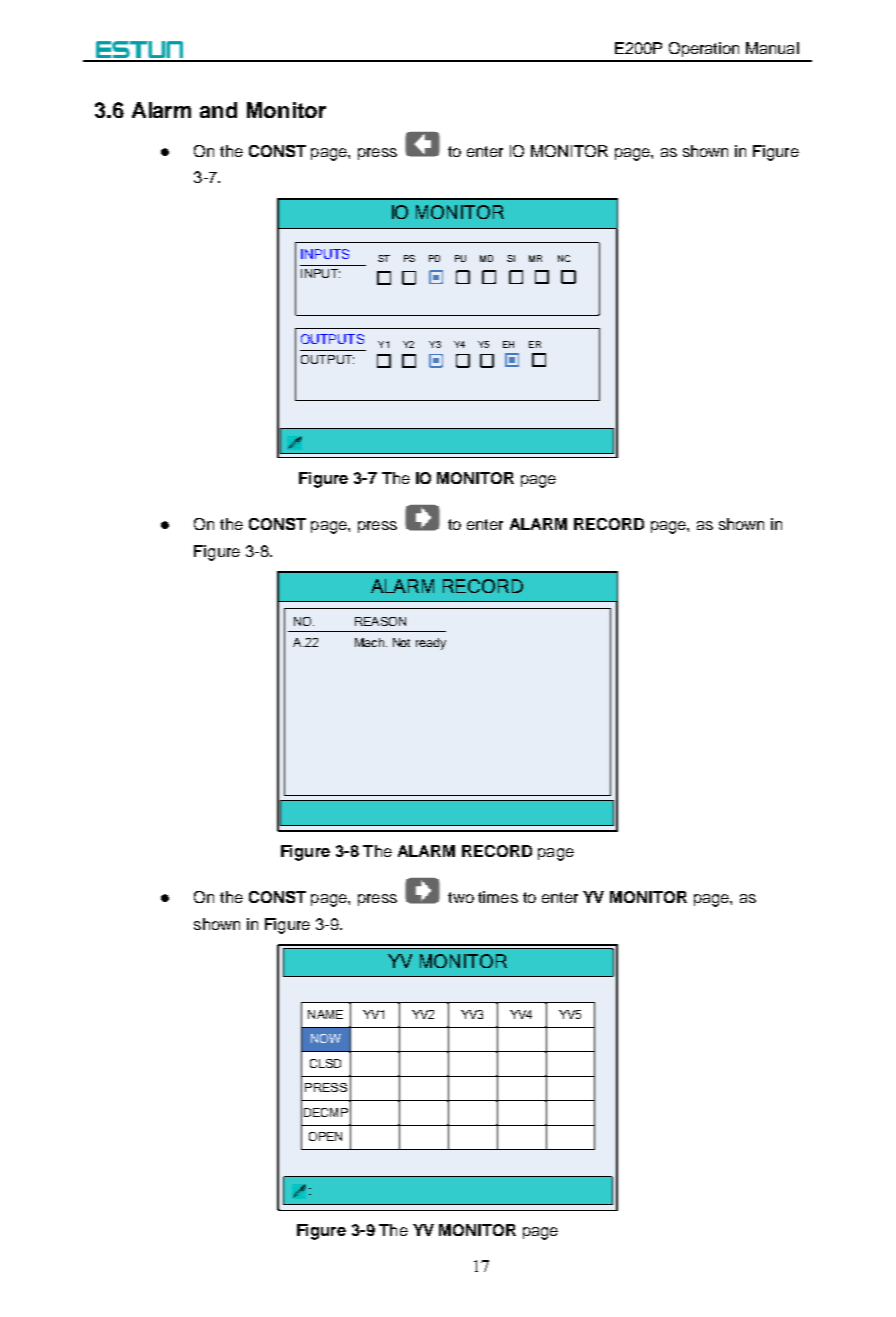 Image resolution: width=896 pixels, height=1317 pixels. What do you see at coordinates (369, 642) in the screenshot?
I see `Mach` at bounding box center [369, 642].
